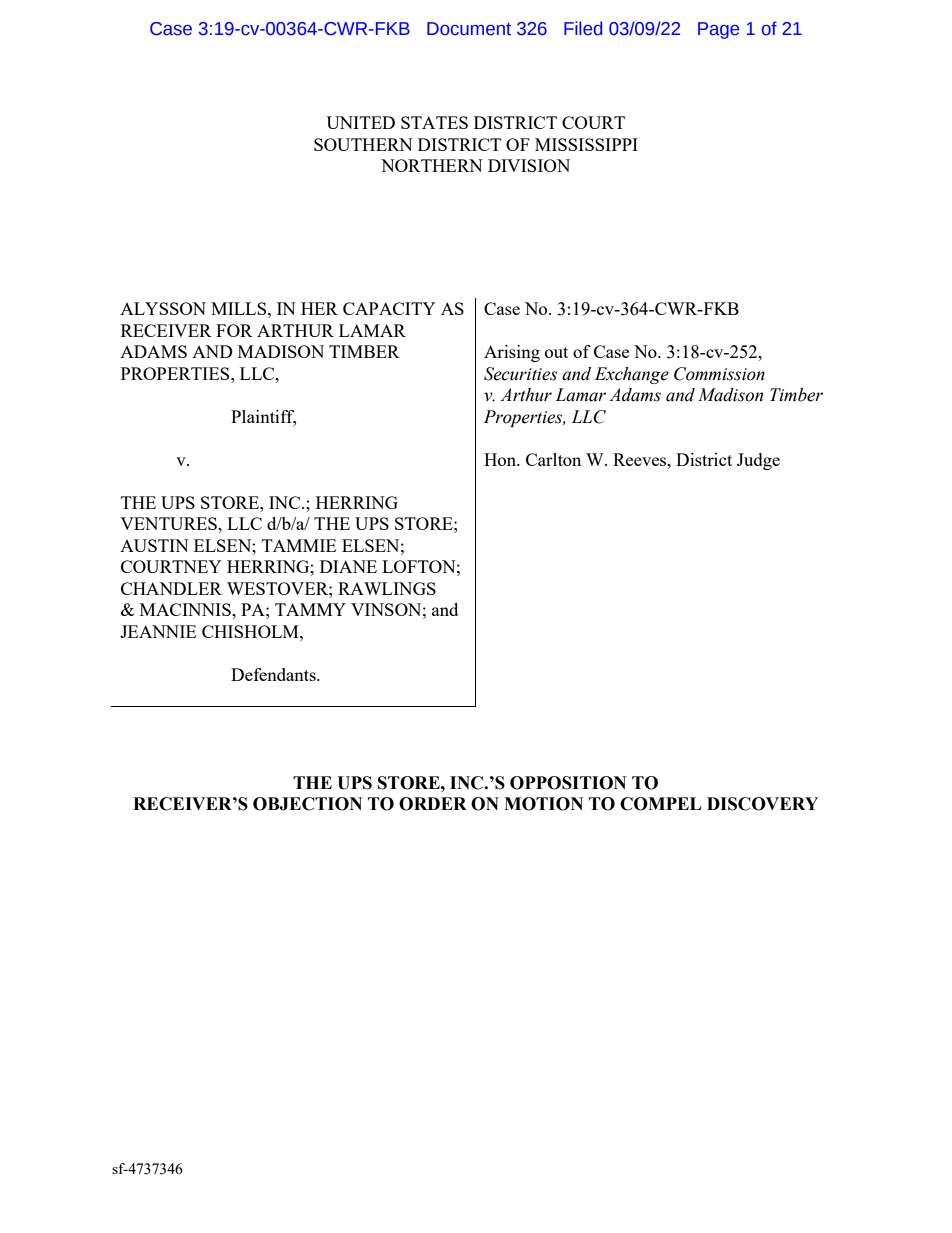  I want to click on UNITED, so click(360, 122).
